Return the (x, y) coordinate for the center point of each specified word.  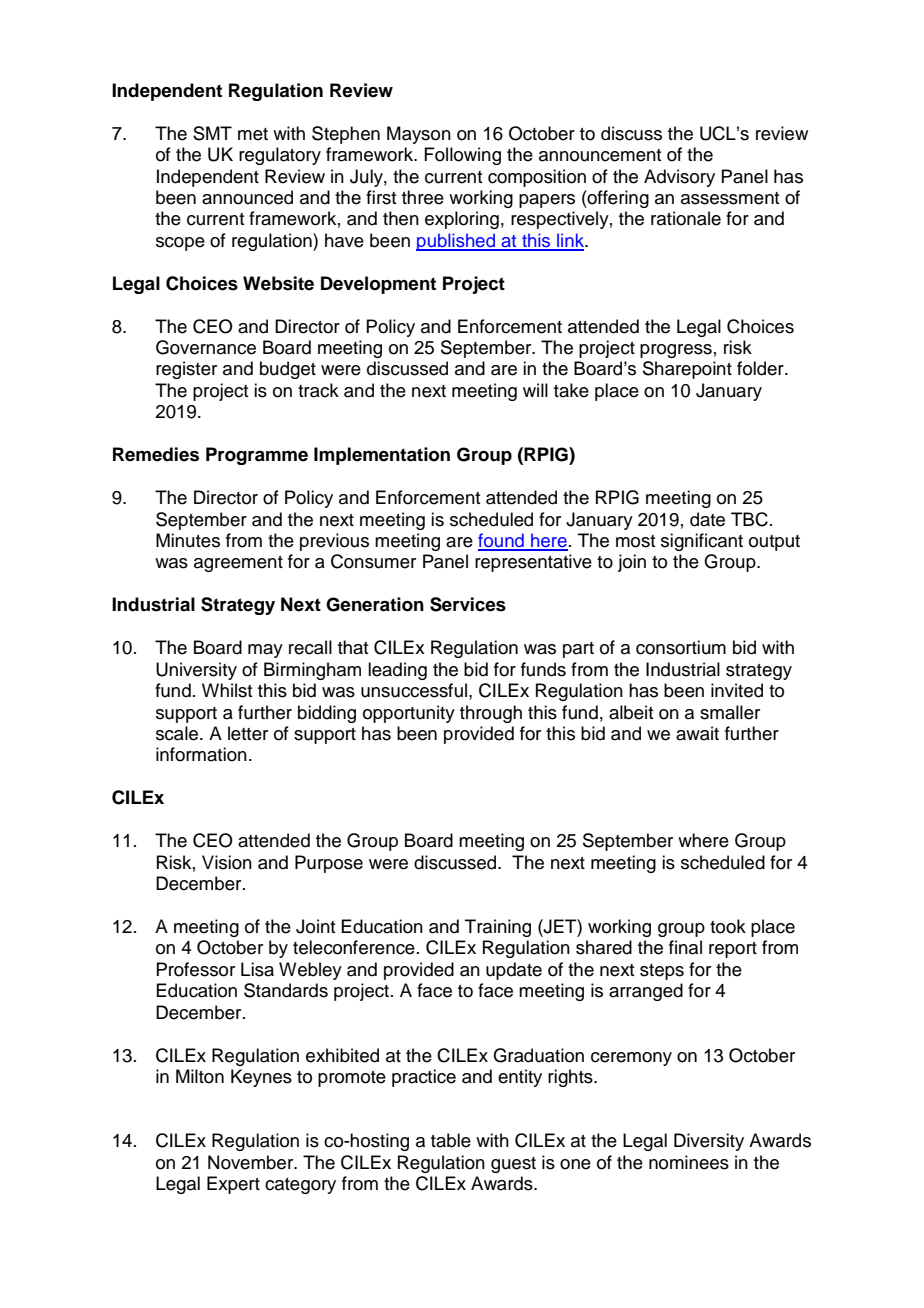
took (728, 926)
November (252, 1162)
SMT (212, 133)
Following (462, 156)
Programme (257, 456)
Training (498, 928)
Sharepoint (687, 370)
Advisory (679, 178)
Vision (227, 862)
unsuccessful (414, 690)
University (196, 671)
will (535, 390)
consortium (681, 647)
